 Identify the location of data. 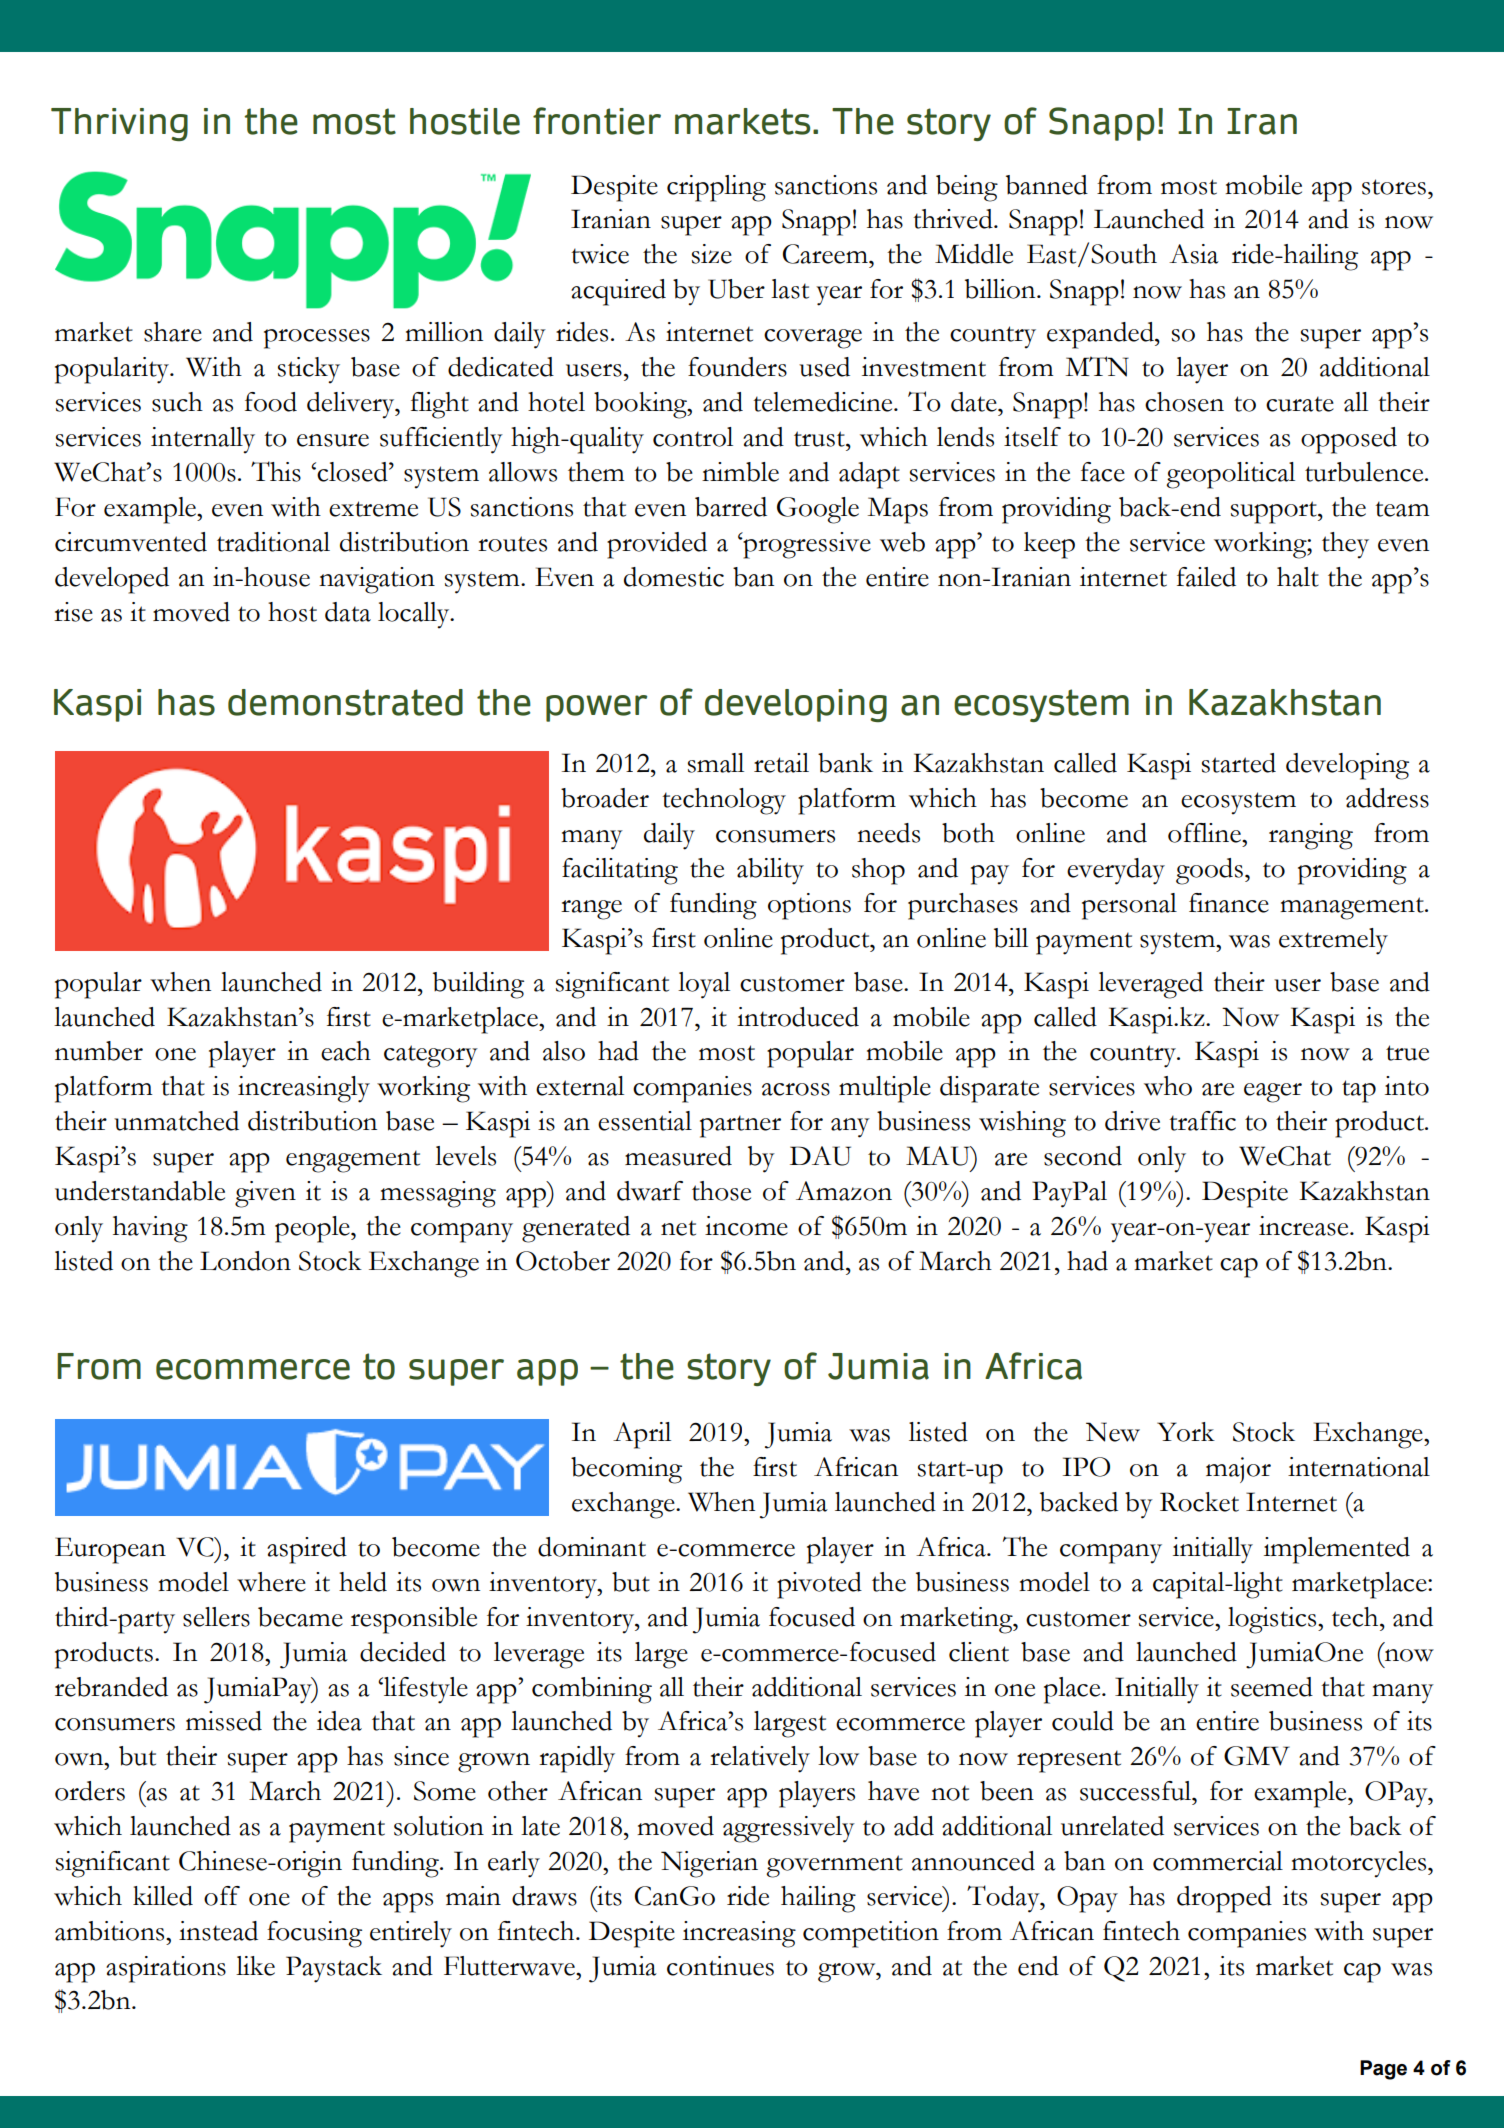
(348, 612).
